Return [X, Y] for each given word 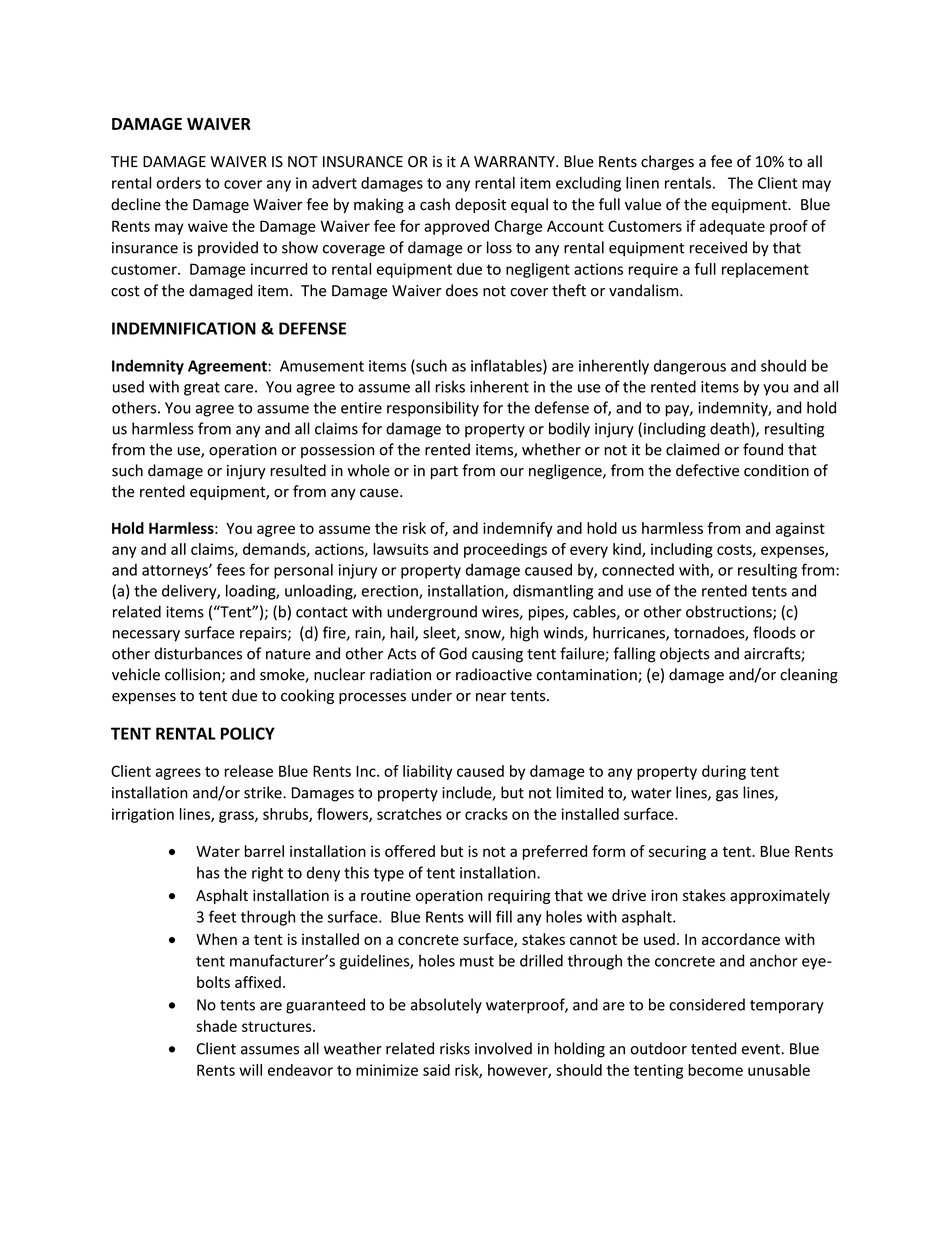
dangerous [690, 367]
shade [216, 1026]
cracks [486, 814]
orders [179, 183]
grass [237, 817]
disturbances [198, 653]
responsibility [433, 409]
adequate [732, 227]
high [524, 634]
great [202, 389]
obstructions [730, 612]
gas [727, 796]
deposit [480, 205]
